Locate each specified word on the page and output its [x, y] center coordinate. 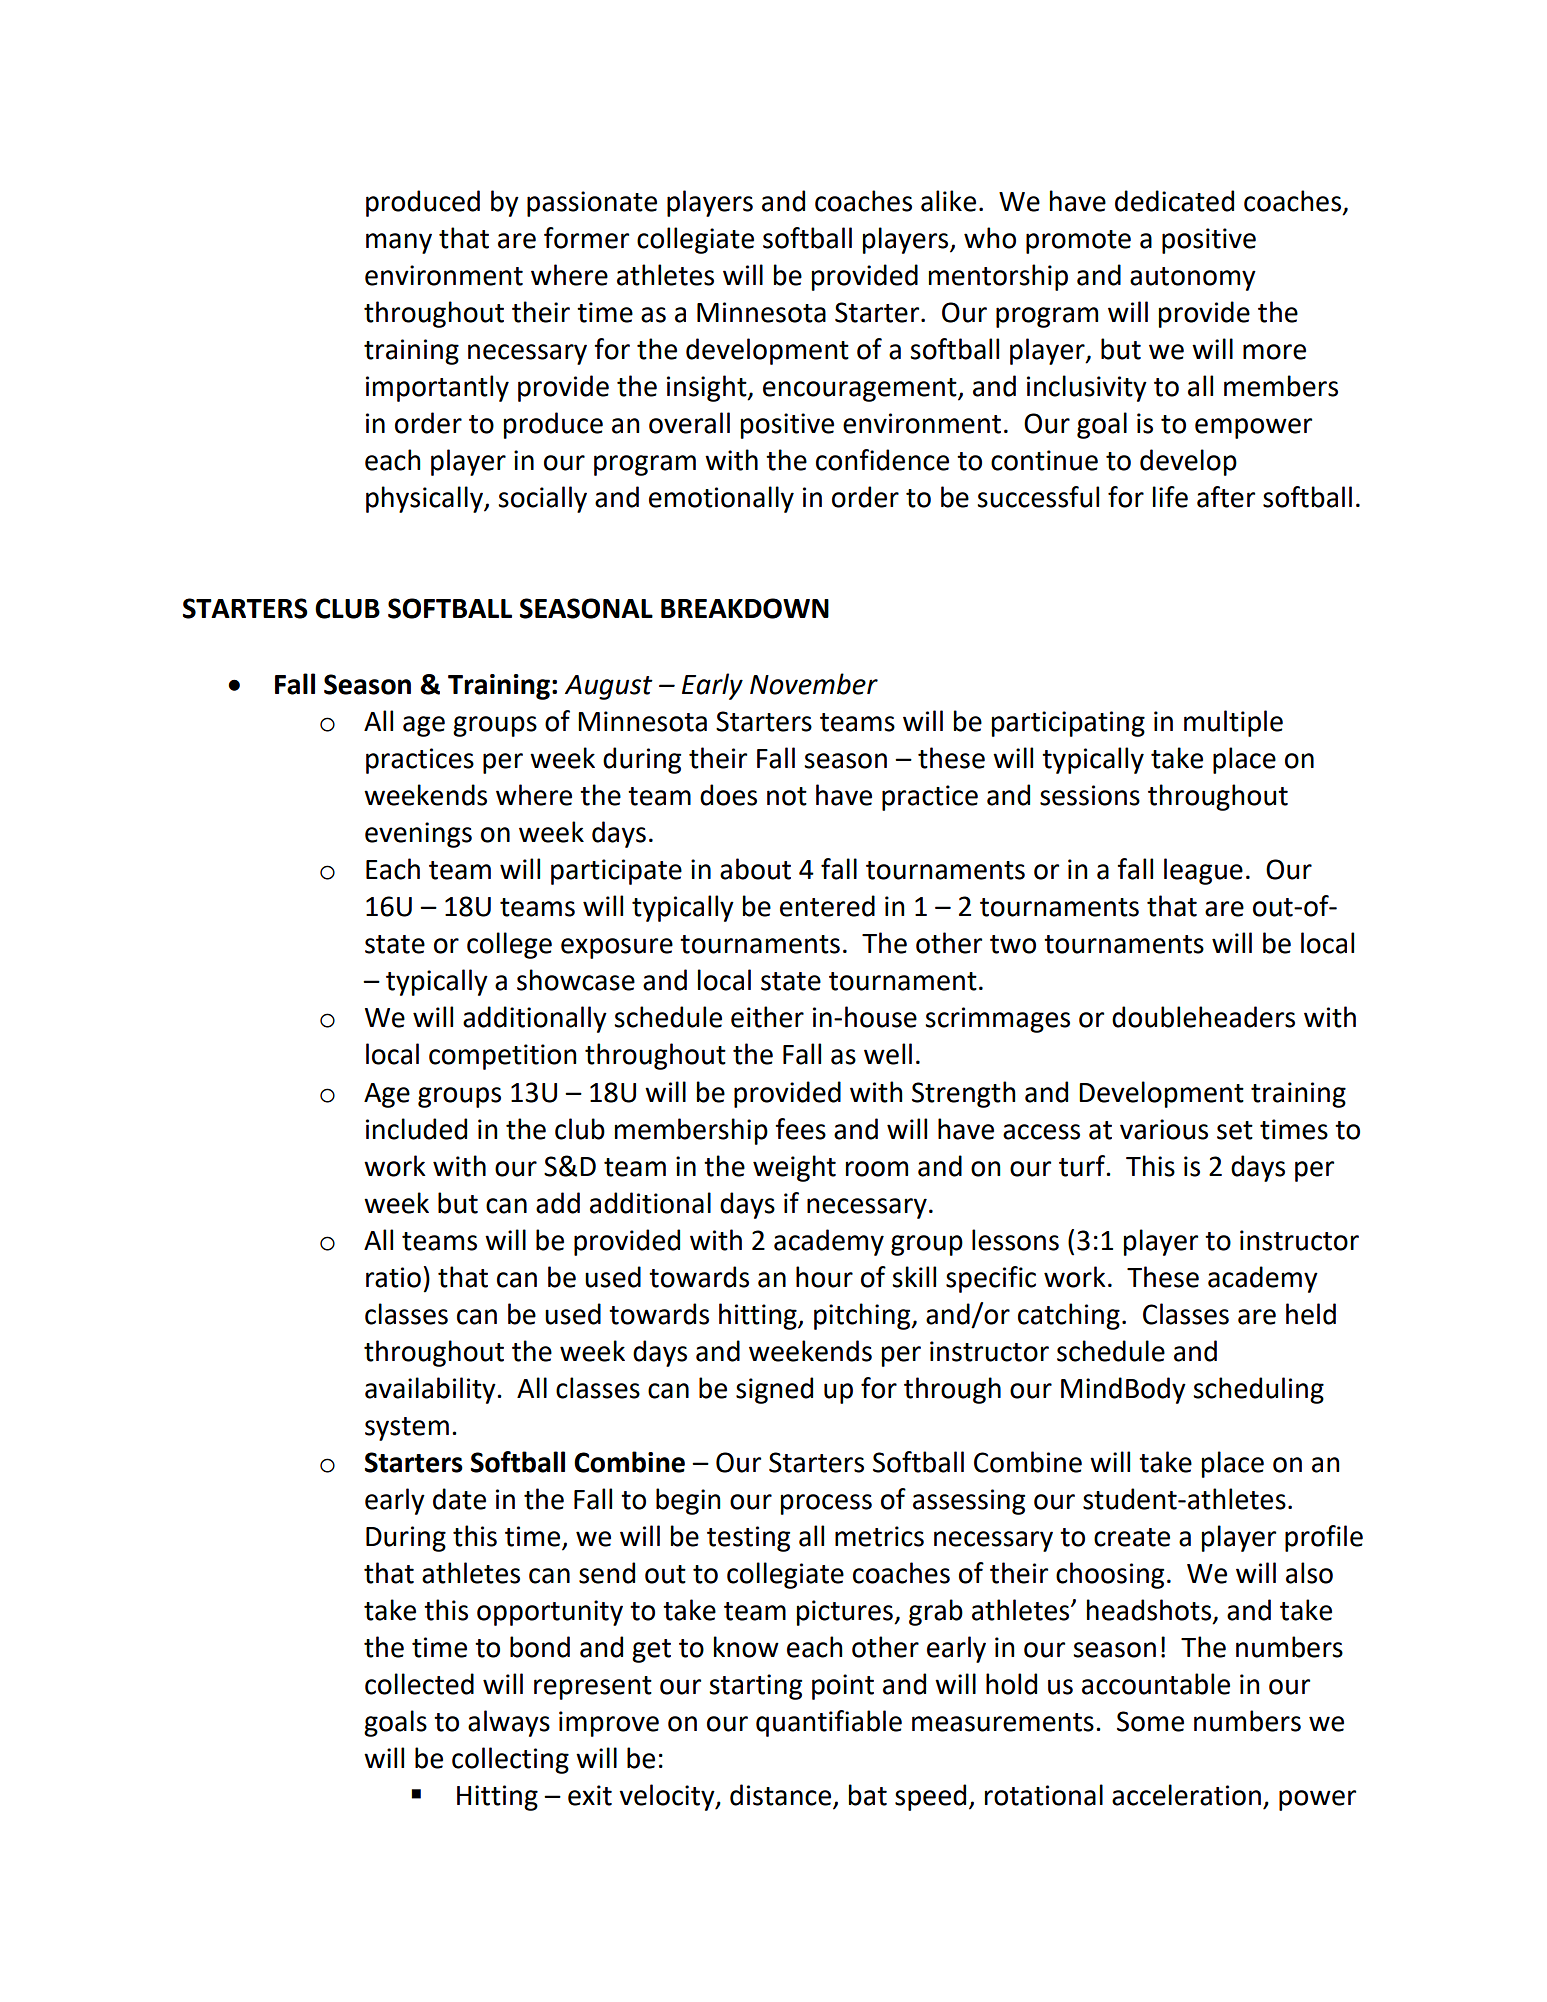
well [888, 1054]
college [509, 945]
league [1203, 871]
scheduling [1258, 1390]
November [814, 684]
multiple [1233, 723]
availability [431, 1390]
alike [948, 201]
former [586, 238]
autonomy [1193, 279]
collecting [510, 1760]
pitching [863, 1316]
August [609, 687]
